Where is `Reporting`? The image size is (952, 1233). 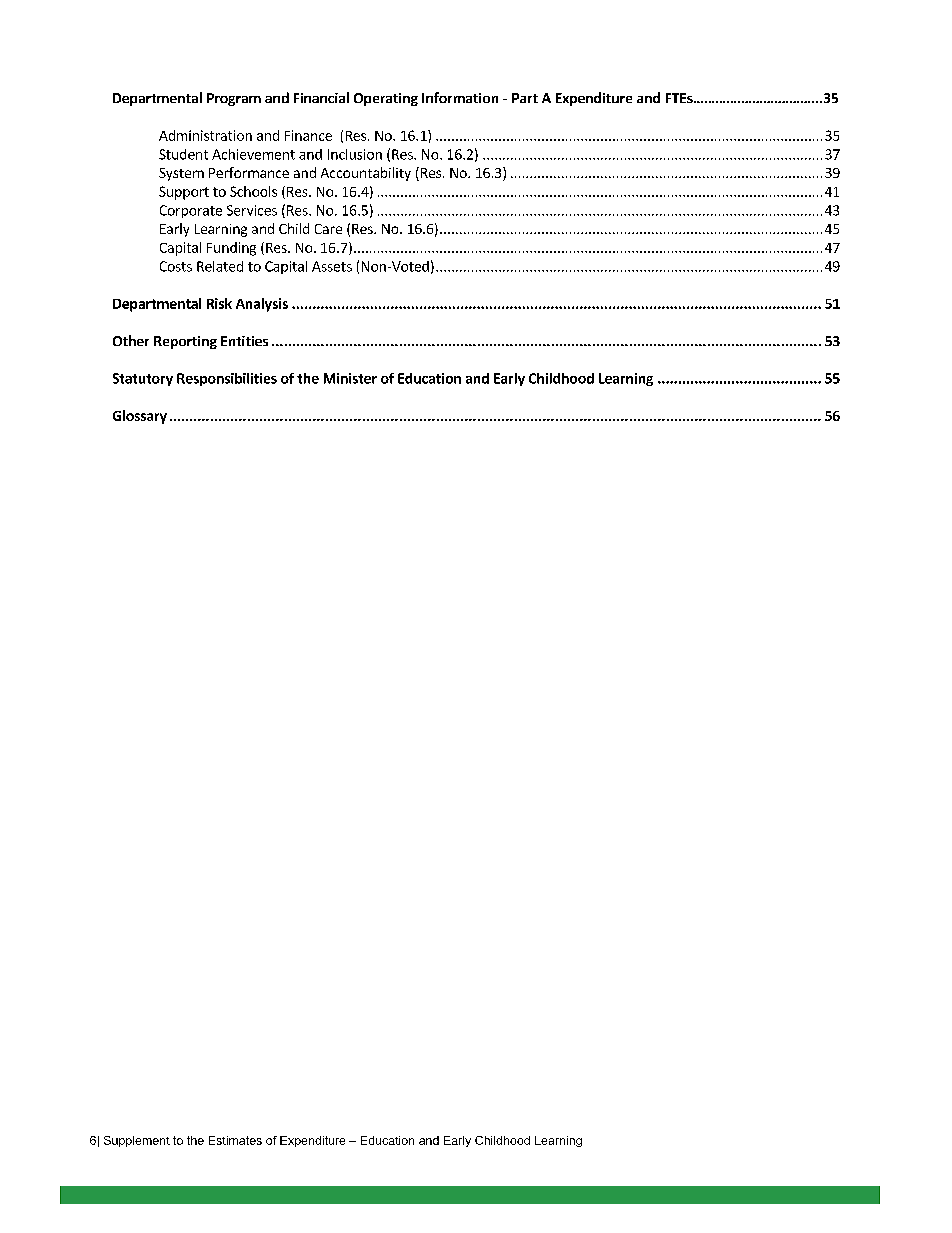
Reporting is located at coordinates (185, 342).
